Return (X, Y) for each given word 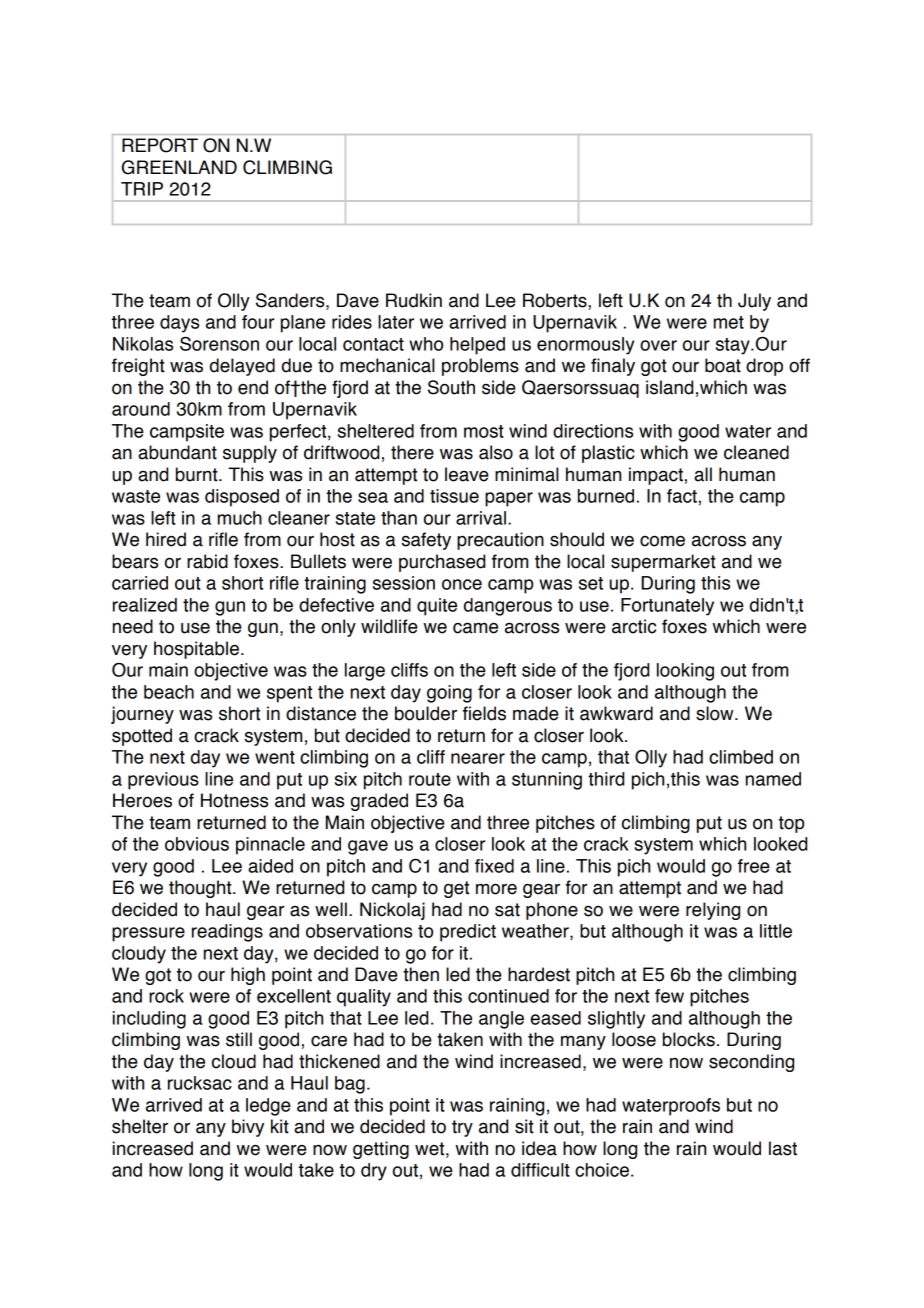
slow (716, 713)
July (754, 302)
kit (280, 1126)
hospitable (196, 650)
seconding (751, 1063)
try (462, 1128)
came (475, 628)
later (396, 322)
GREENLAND (179, 167)
